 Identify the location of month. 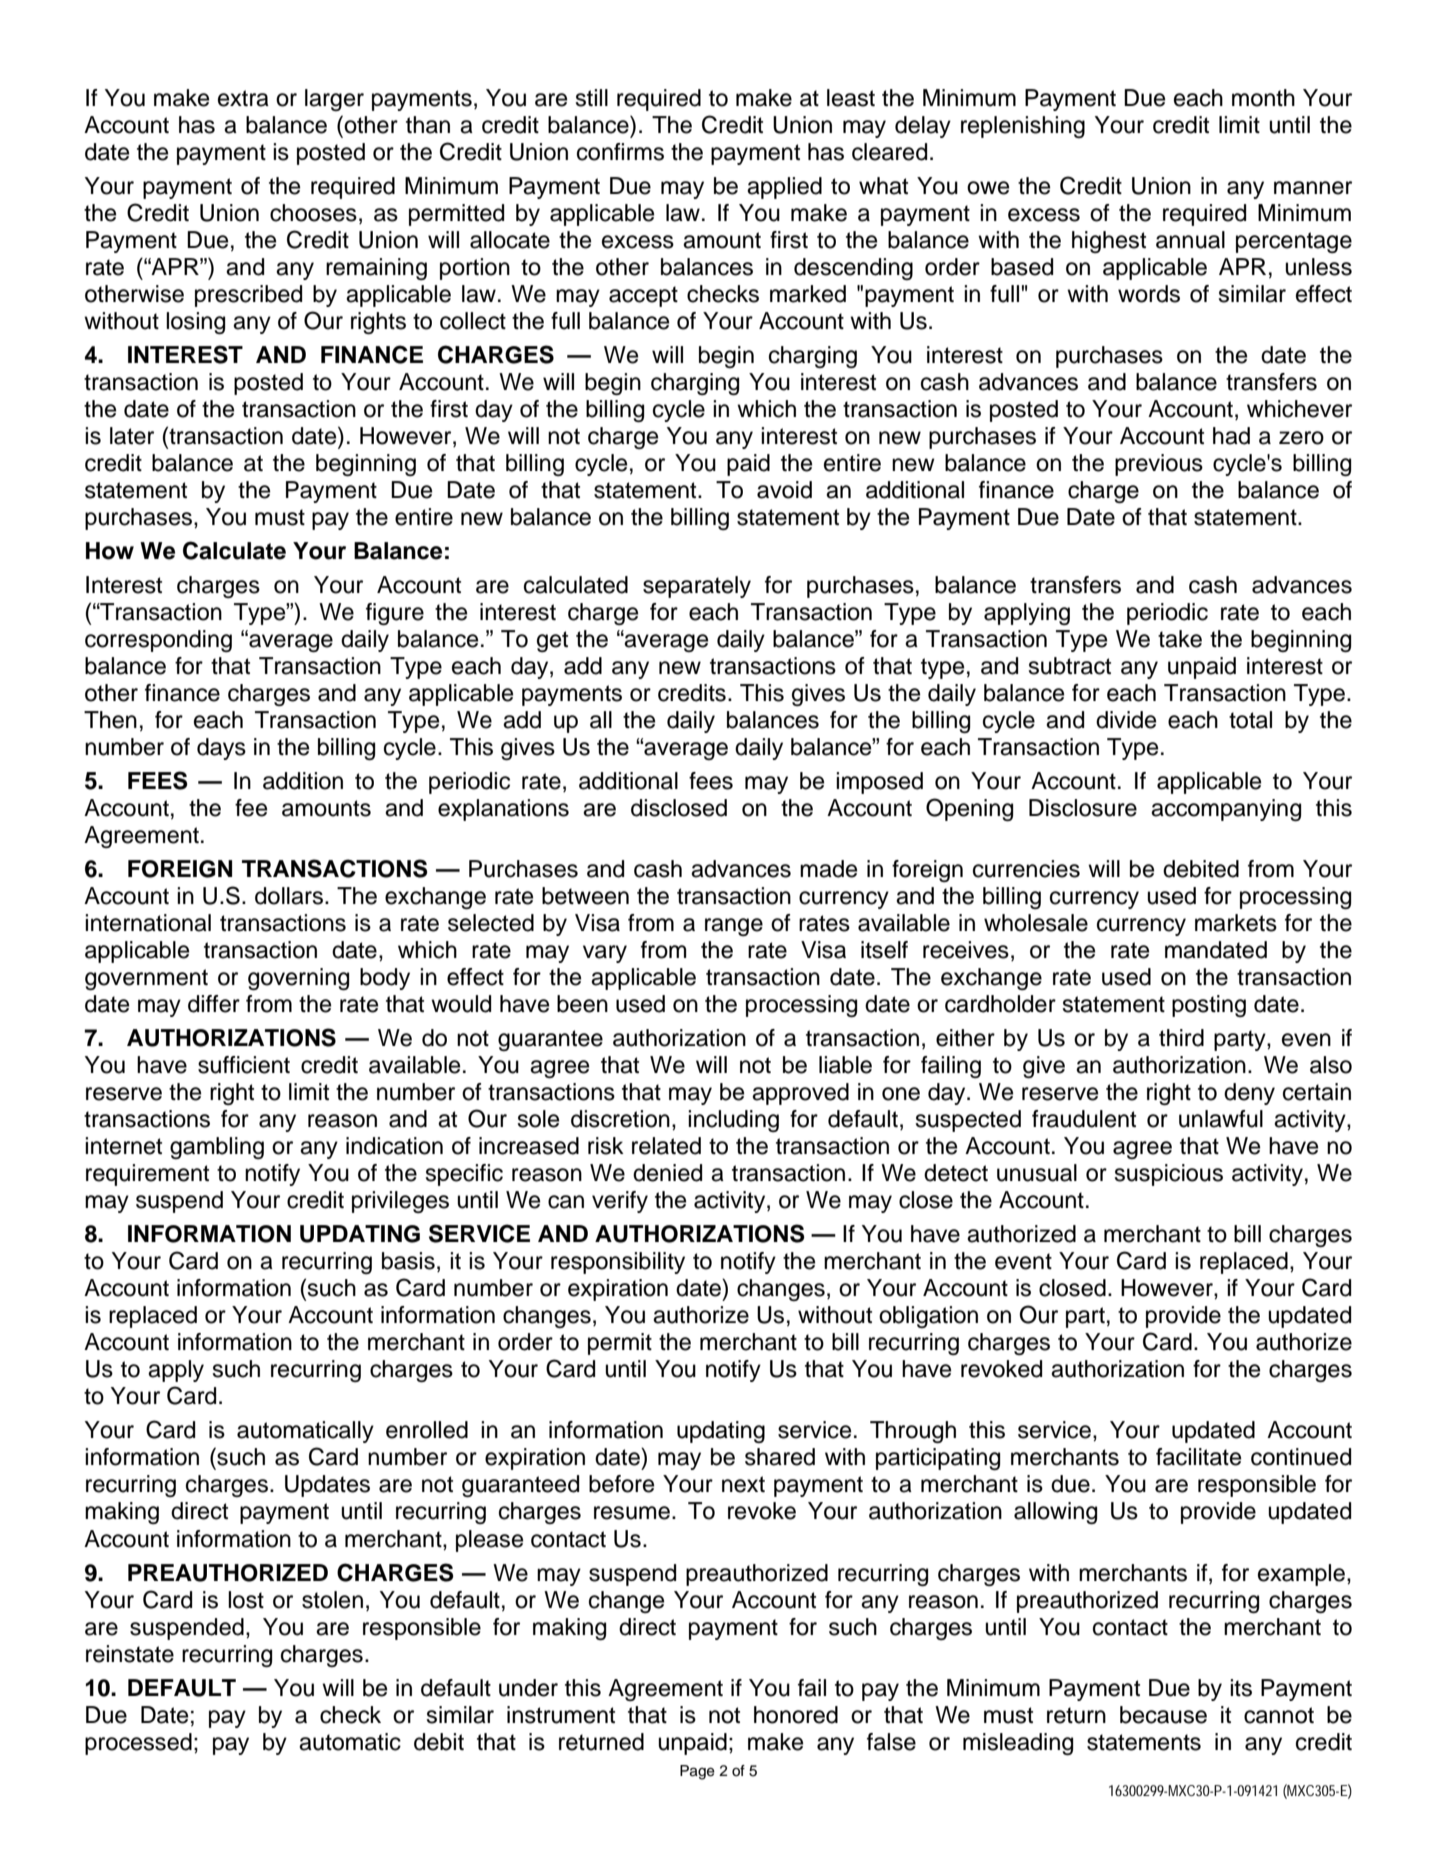
(1263, 98).
